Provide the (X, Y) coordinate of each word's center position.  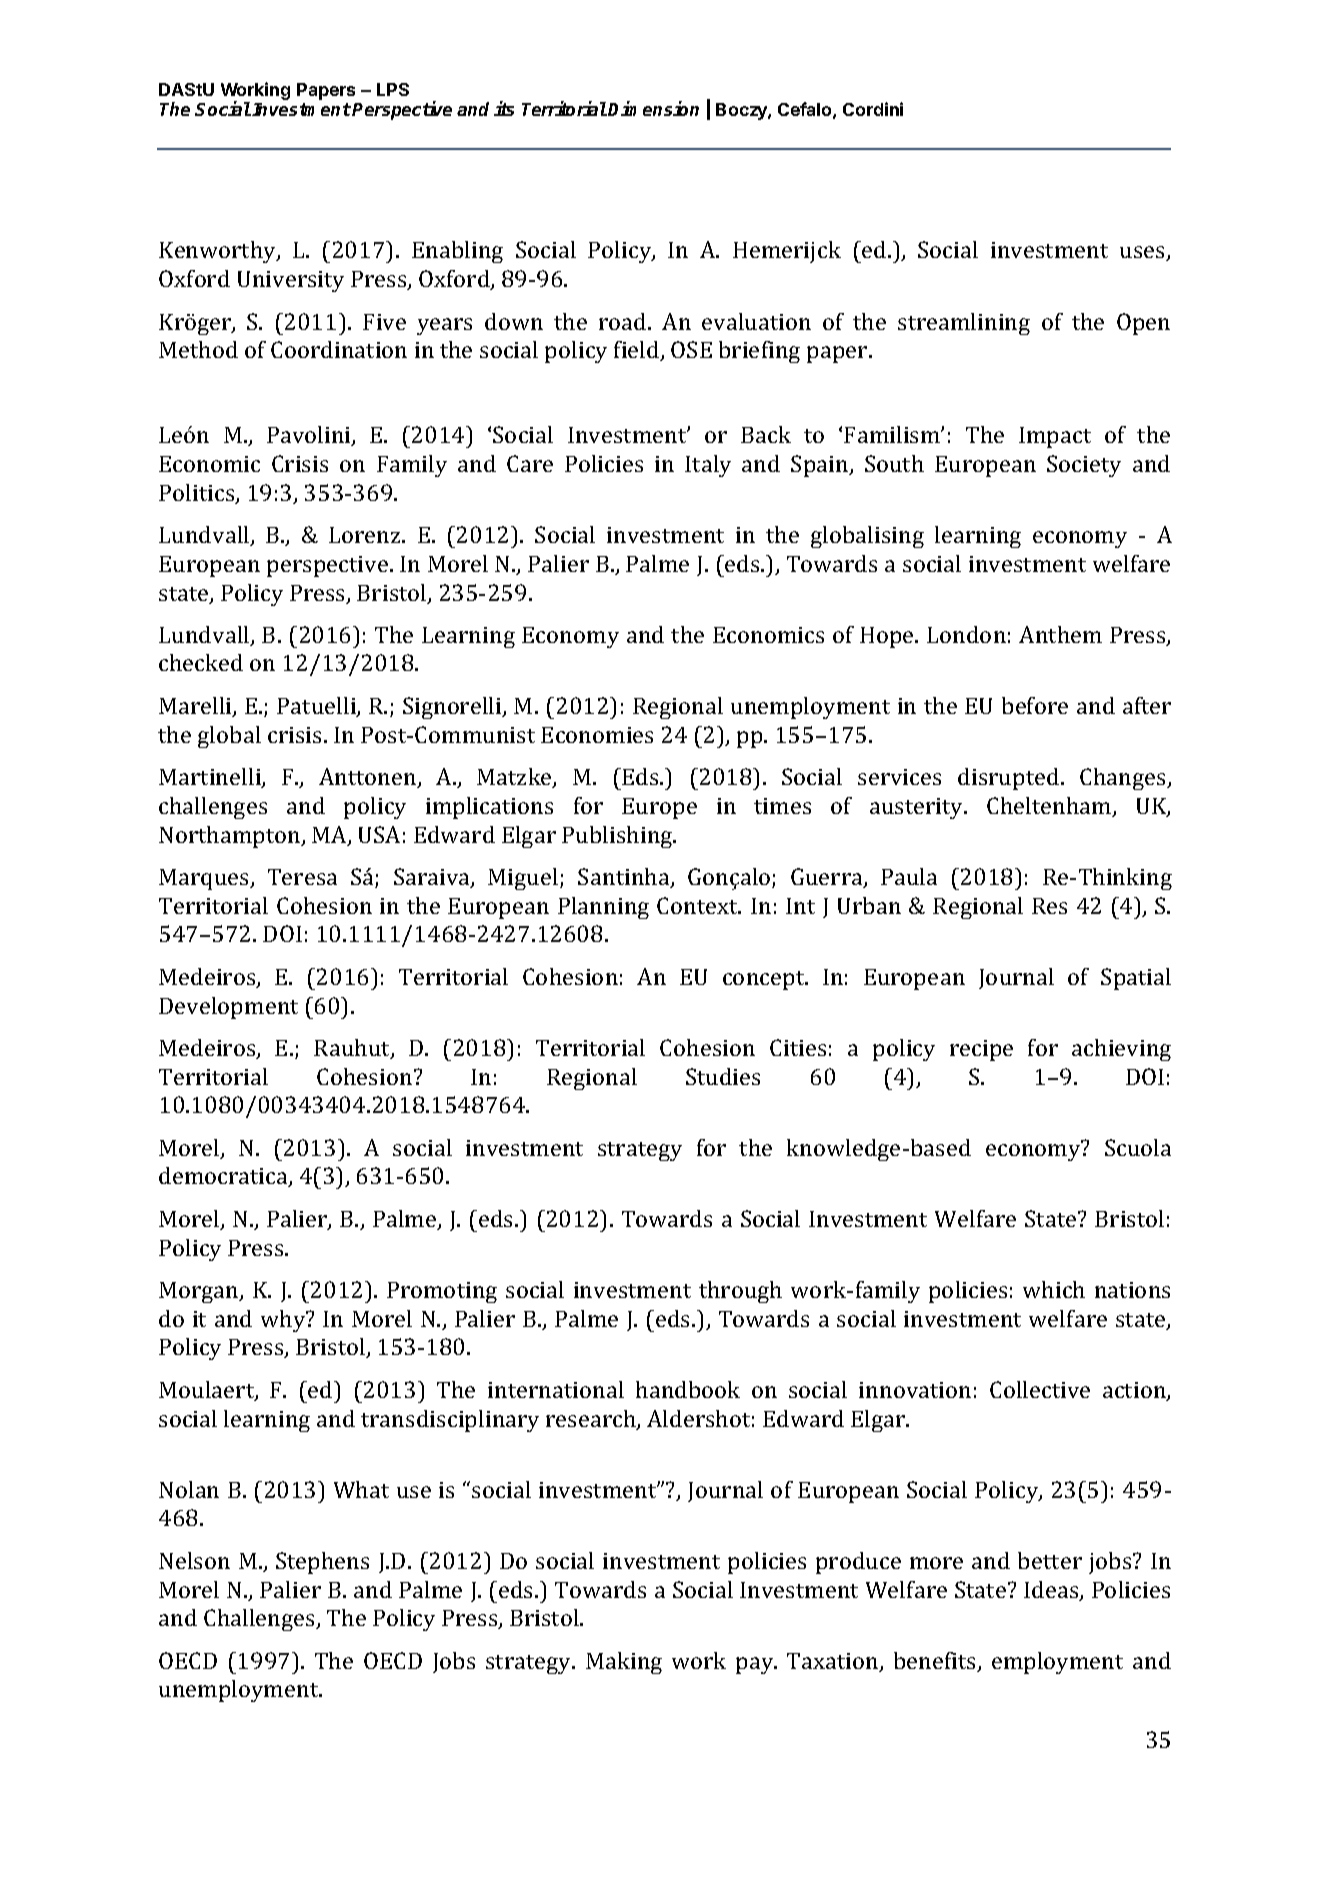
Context (699, 905)
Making (624, 1663)
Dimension (653, 108)
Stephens (322, 1563)
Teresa (302, 877)
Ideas (1052, 1591)
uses (1144, 253)
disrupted (1010, 779)
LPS (393, 89)
